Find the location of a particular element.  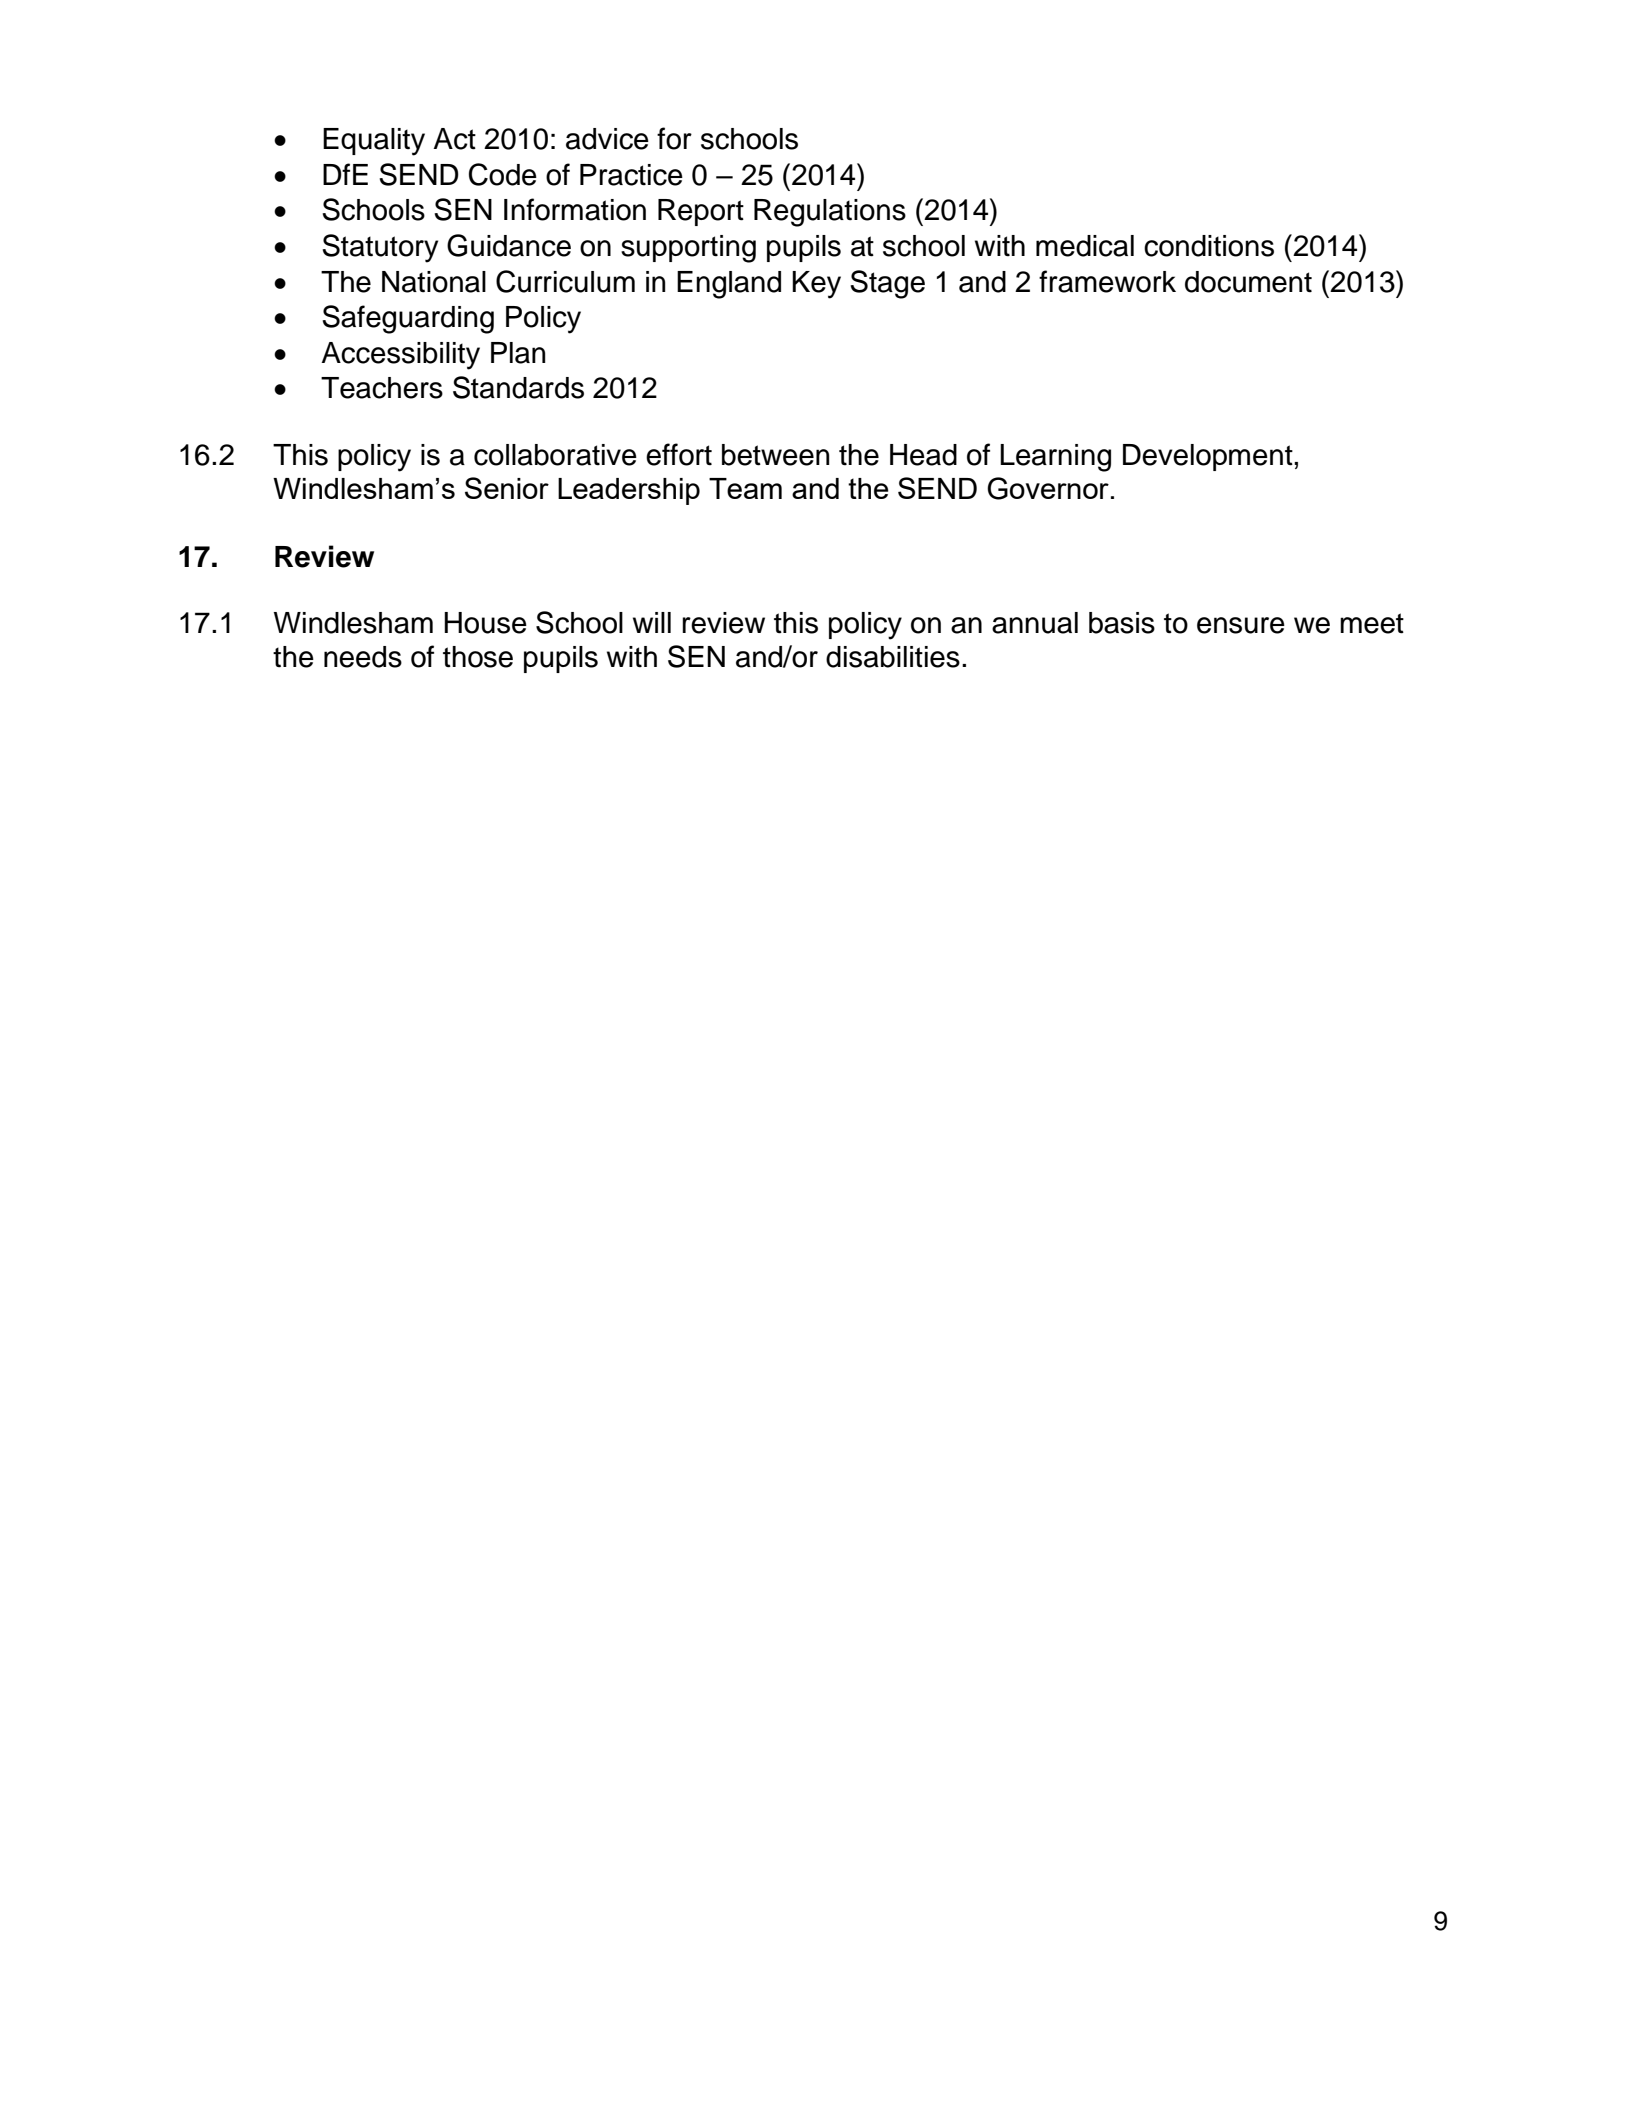

Code is located at coordinates (503, 174).
